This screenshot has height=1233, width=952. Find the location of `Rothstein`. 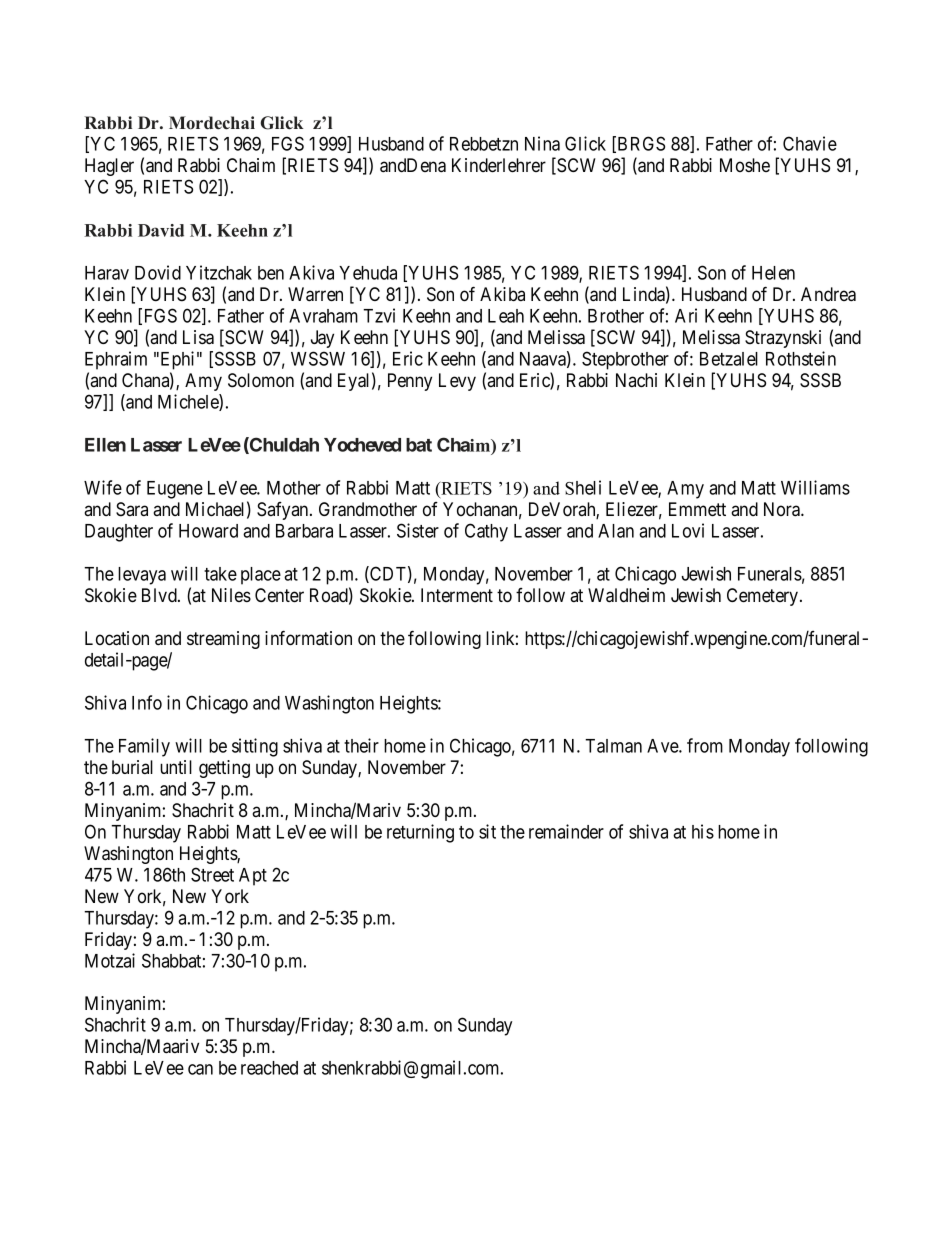

Rothstein is located at coordinates (801, 358).
